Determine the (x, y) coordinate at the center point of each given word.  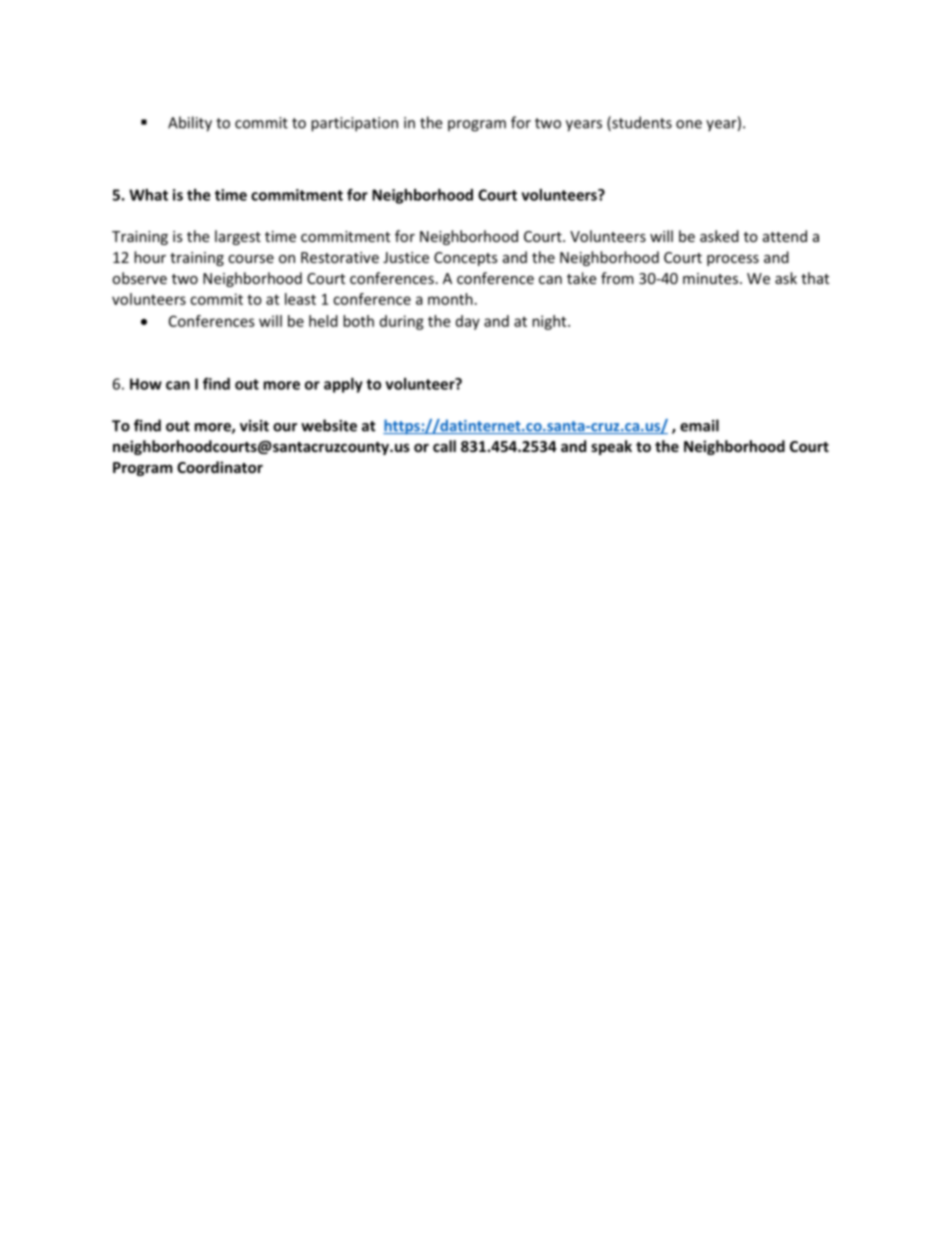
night (550, 322)
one (689, 124)
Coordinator (220, 467)
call (444, 446)
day (468, 322)
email (699, 425)
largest (238, 237)
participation (354, 124)
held (323, 321)
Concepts (466, 259)
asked (719, 236)
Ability (190, 124)
